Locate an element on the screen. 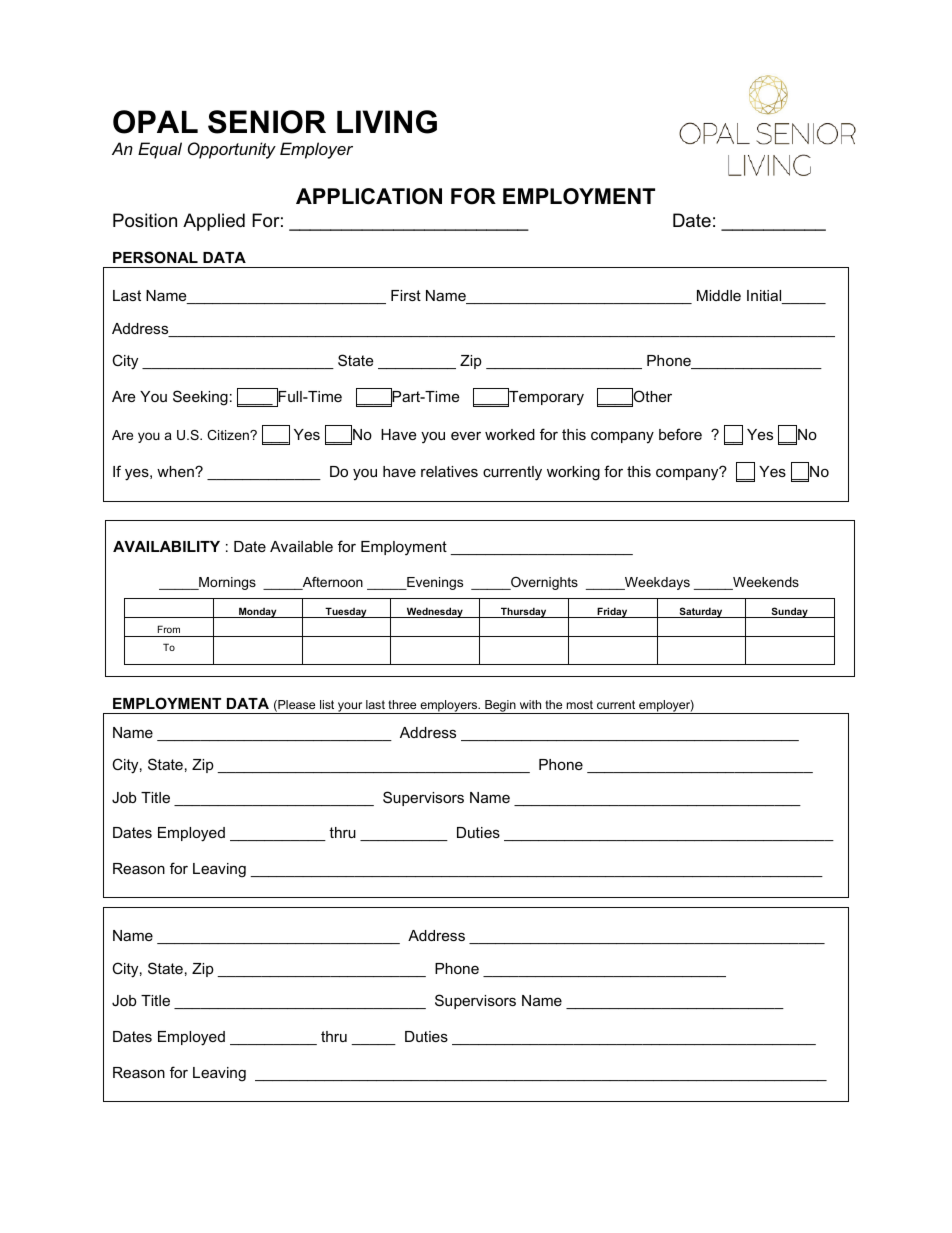 This screenshot has height=1233, width=952. when is located at coordinates (176, 471).
